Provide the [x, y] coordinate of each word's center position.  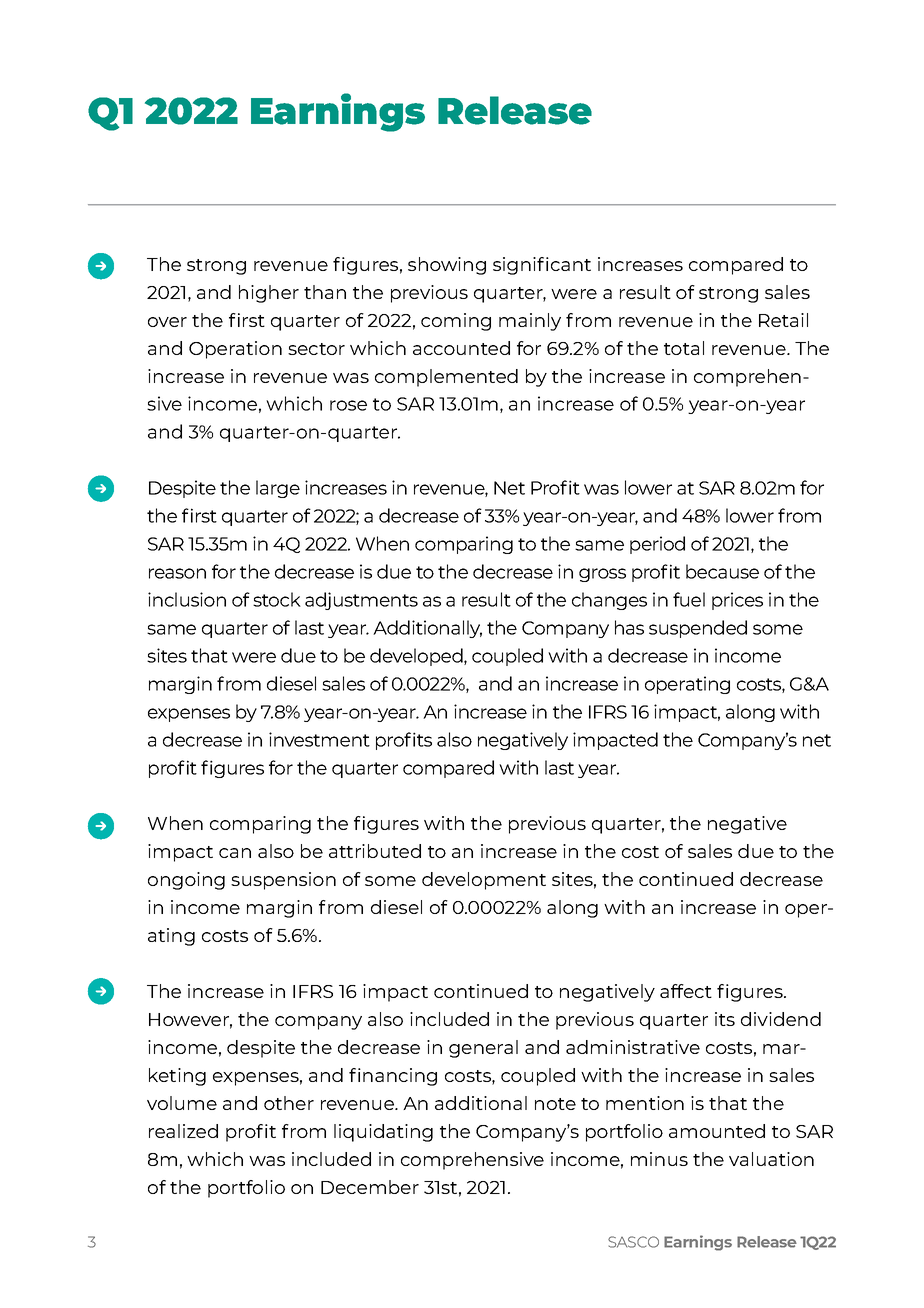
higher [269, 294]
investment [319, 739]
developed [417, 657]
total [684, 348]
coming [456, 322]
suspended [698, 629]
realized [183, 1131]
